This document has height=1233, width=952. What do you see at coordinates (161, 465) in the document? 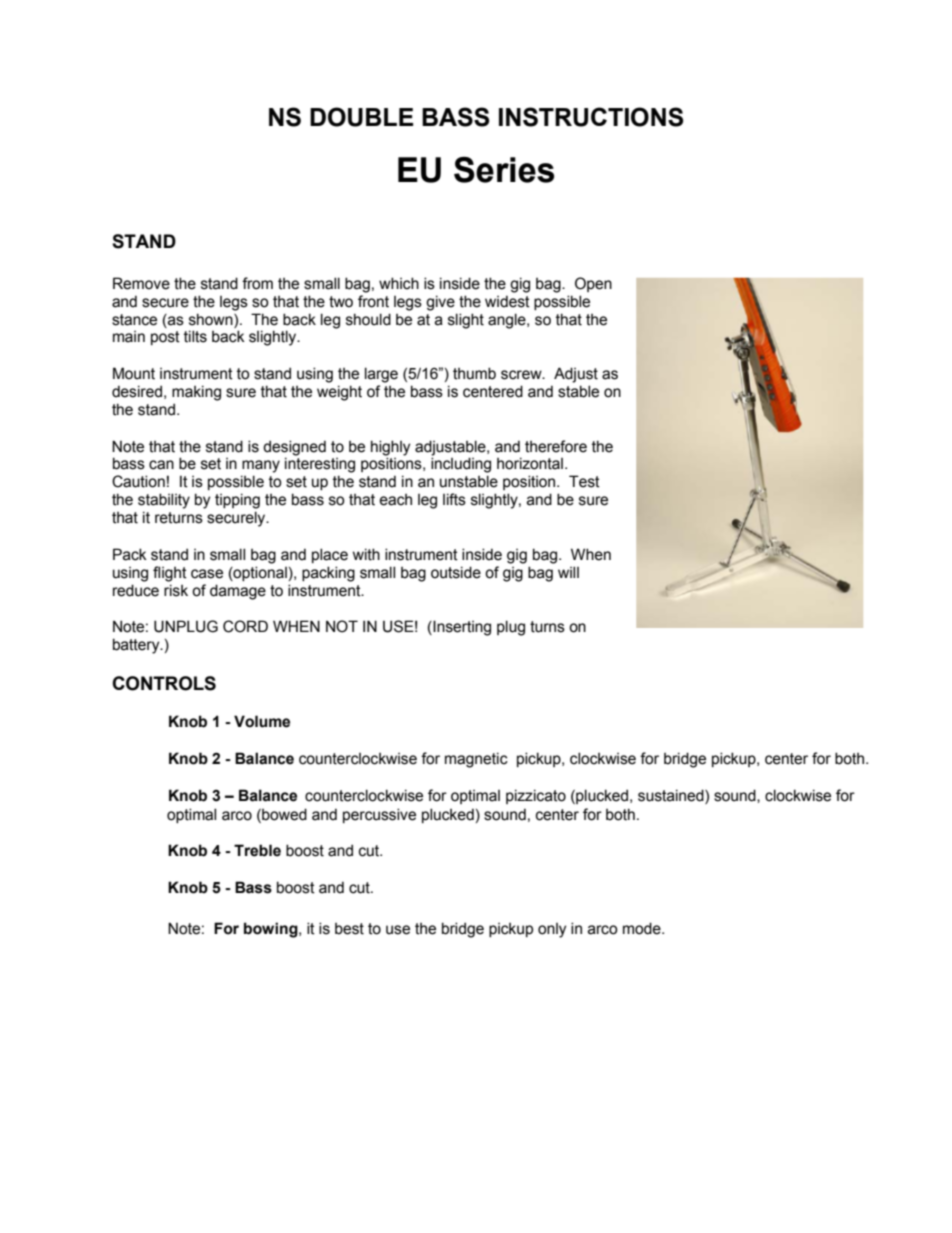
I see `can` at bounding box center [161, 465].
